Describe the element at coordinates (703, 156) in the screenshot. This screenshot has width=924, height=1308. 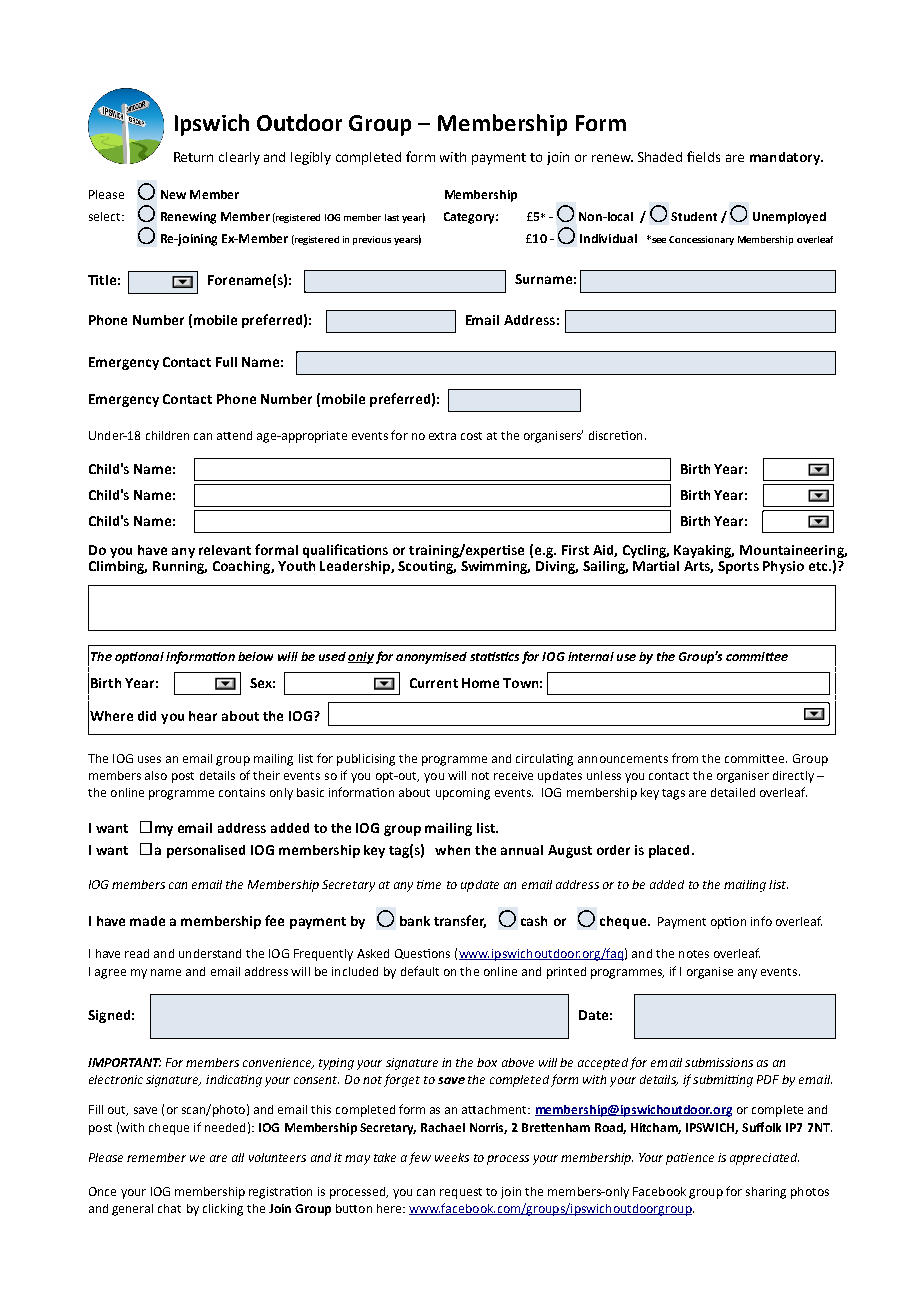
I see `fields` at that location.
